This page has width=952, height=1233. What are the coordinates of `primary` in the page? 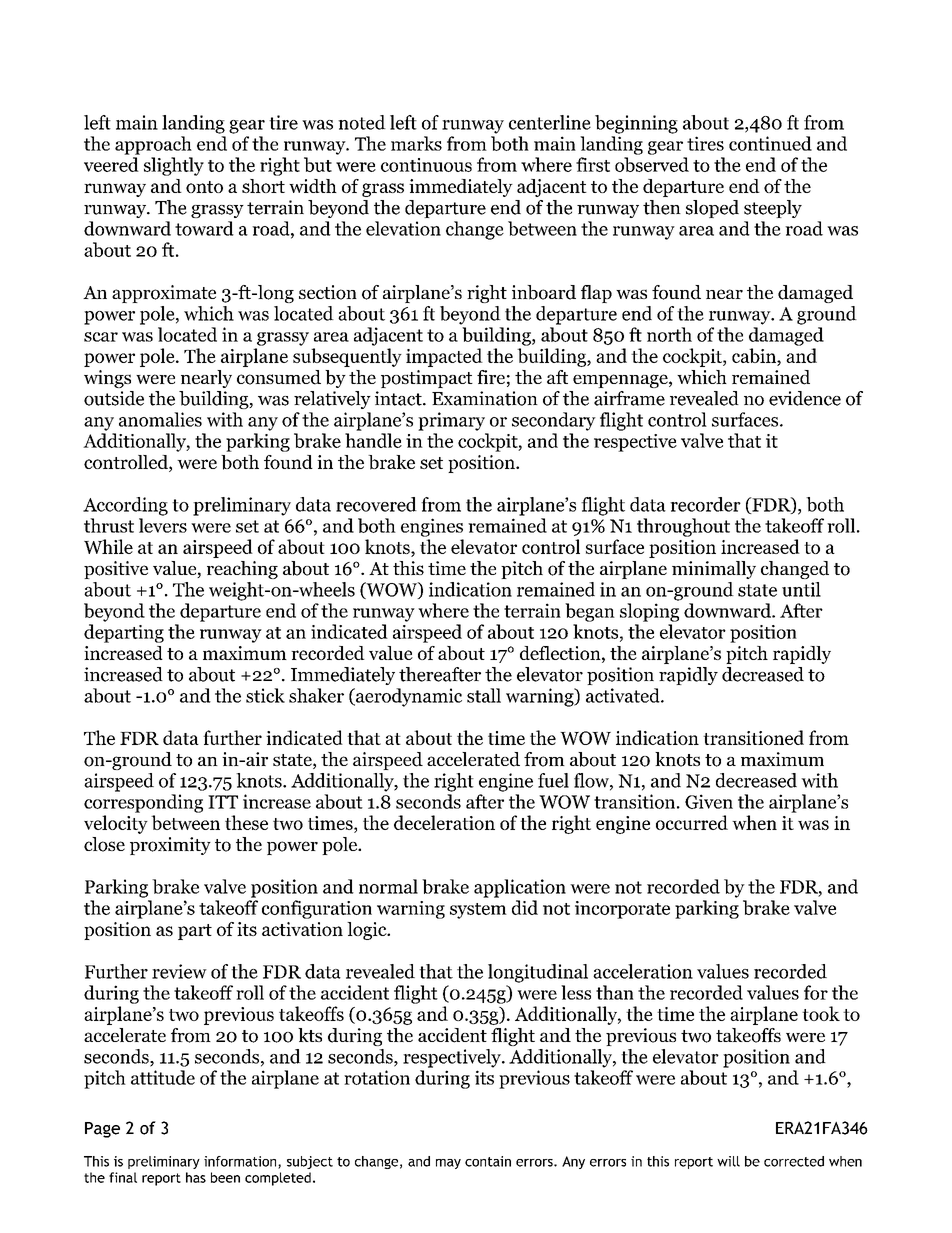 It's located at (451, 421).
